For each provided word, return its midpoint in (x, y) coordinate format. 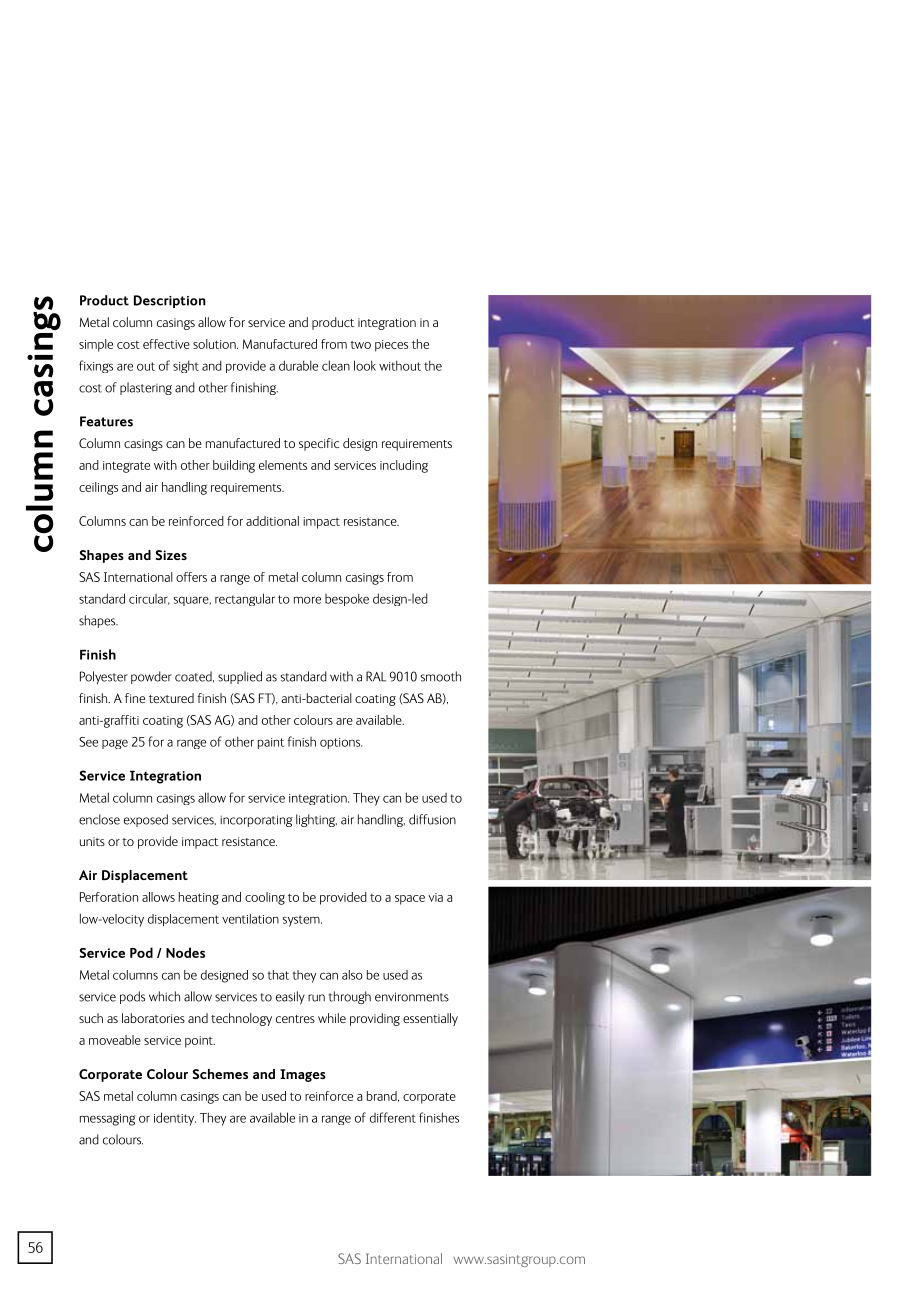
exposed (146, 820)
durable (298, 365)
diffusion (432, 819)
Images (303, 1075)
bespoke (347, 599)
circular (149, 599)
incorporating (256, 821)
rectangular (245, 599)
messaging (108, 1120)
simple (96, 345)
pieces (391, 346)
